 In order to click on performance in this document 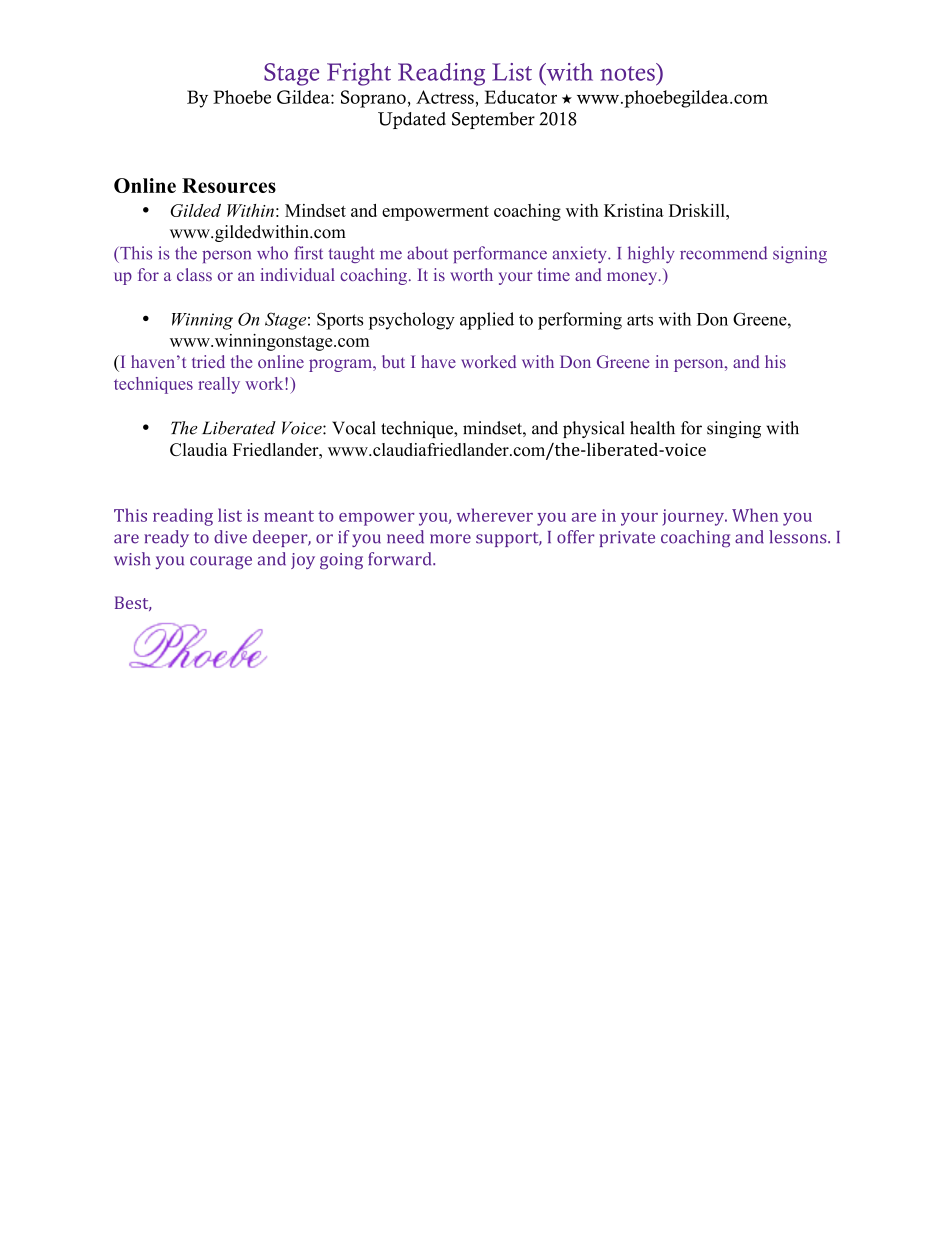, I will do `click(500, 254)`.
